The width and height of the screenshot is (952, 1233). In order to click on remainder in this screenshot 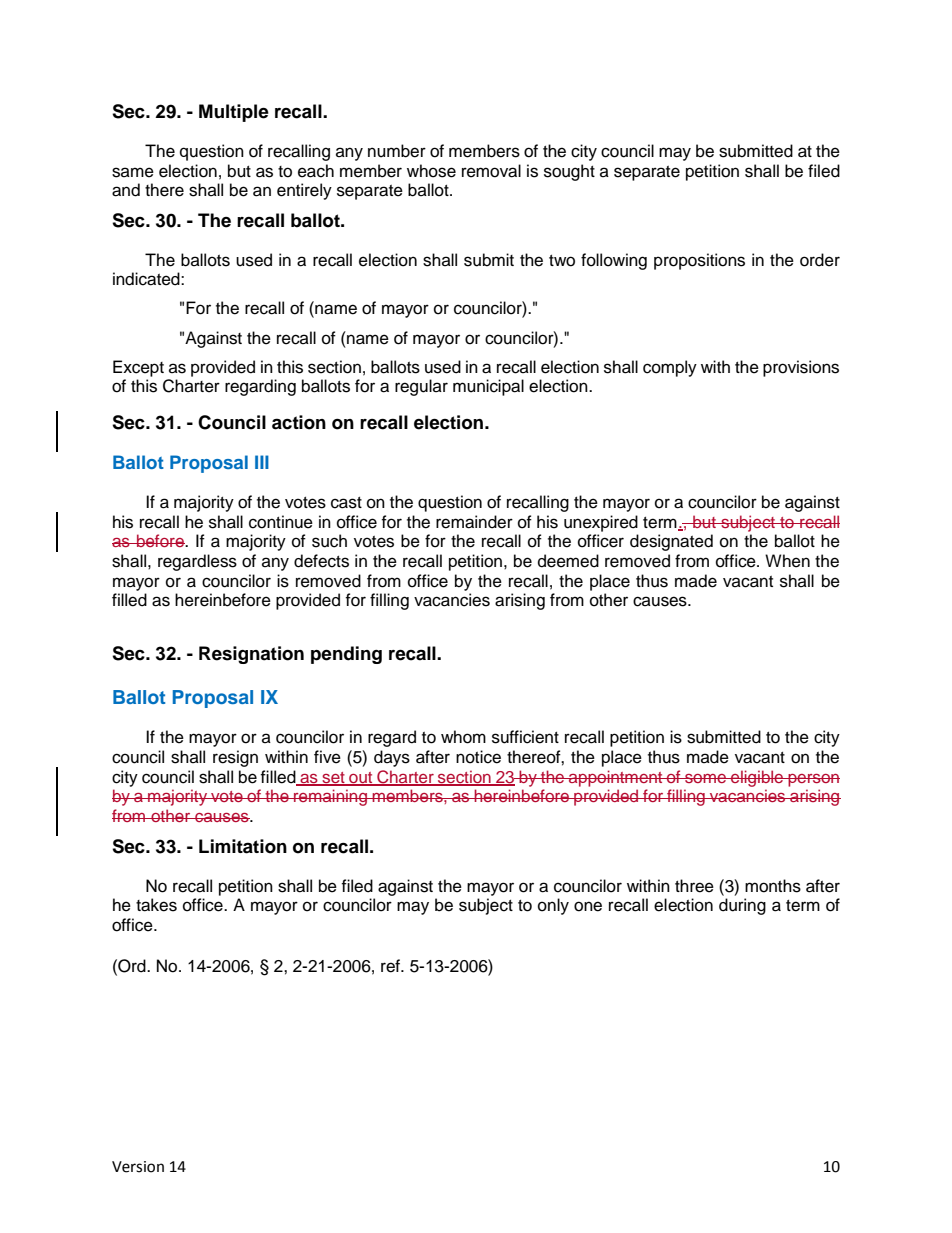, I will do `click(474, 522)`.
